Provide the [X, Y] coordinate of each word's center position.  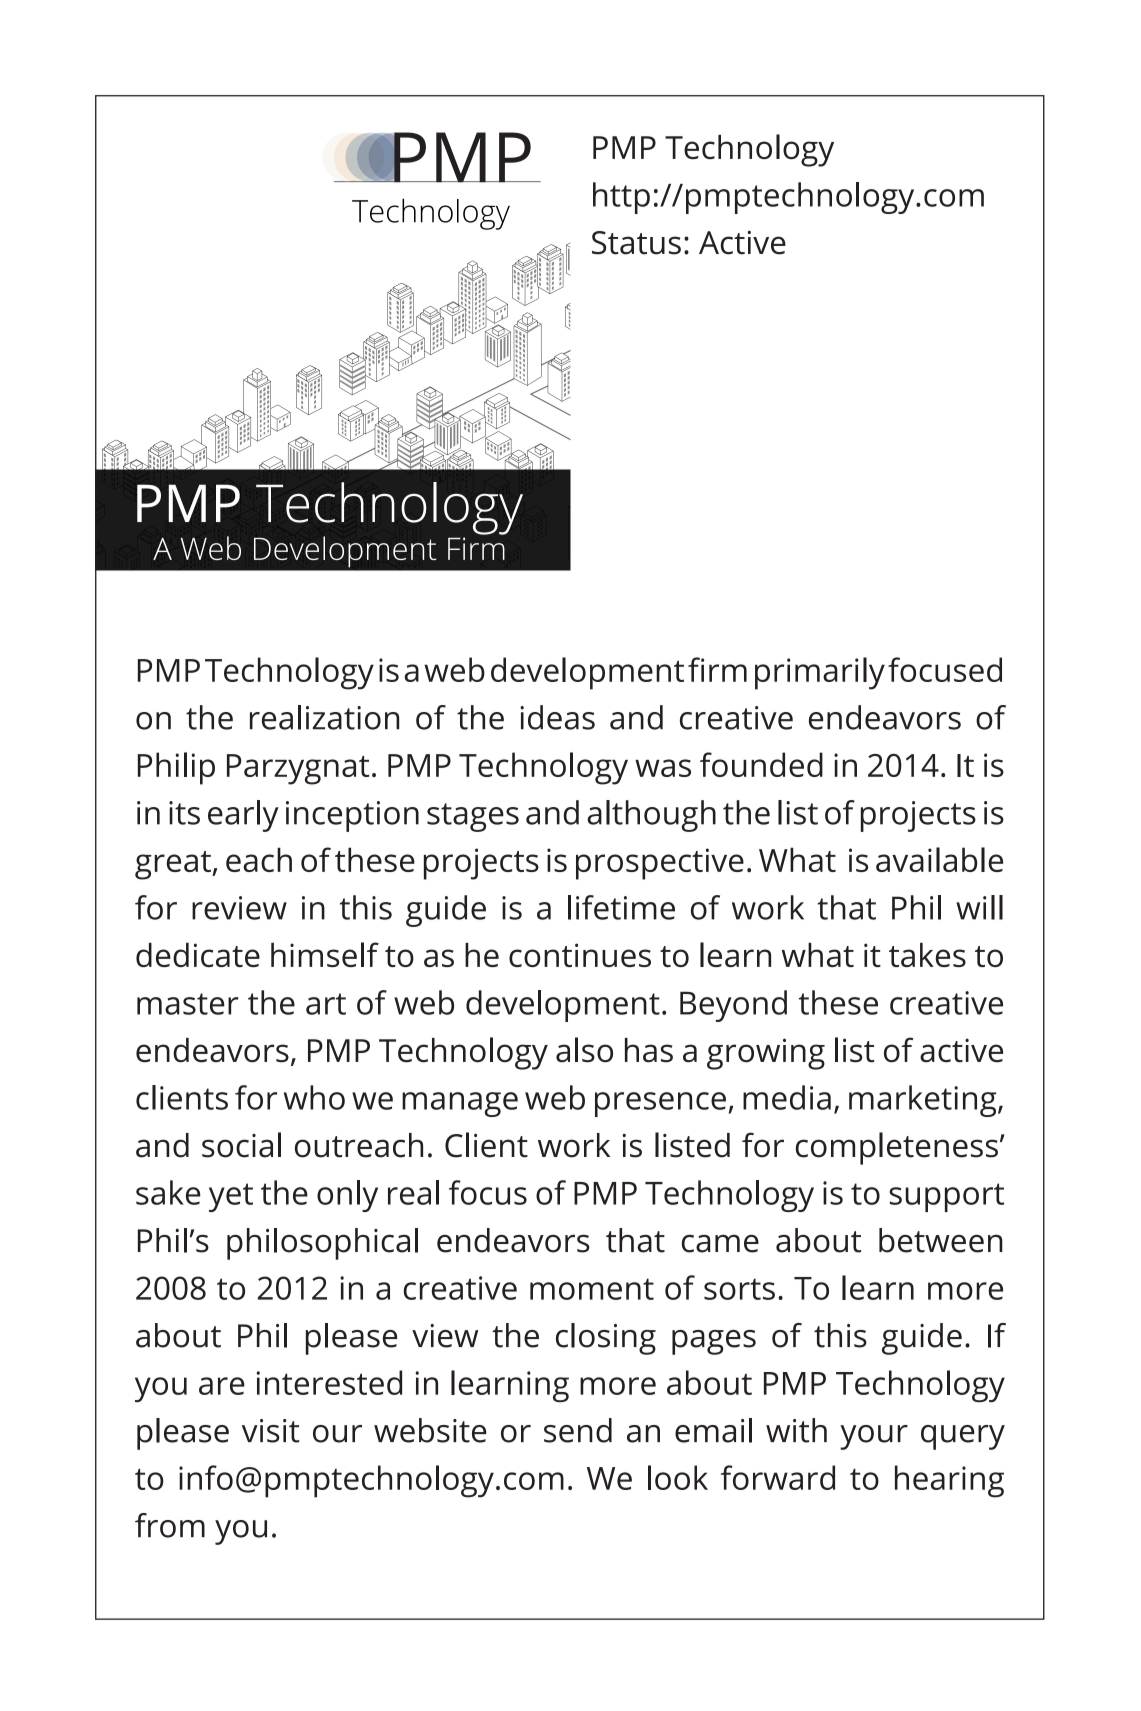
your [874, 1437]
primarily [820, 673]
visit [271, 1431]
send [578, 1430]
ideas [557, 717]
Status [636, 243]
